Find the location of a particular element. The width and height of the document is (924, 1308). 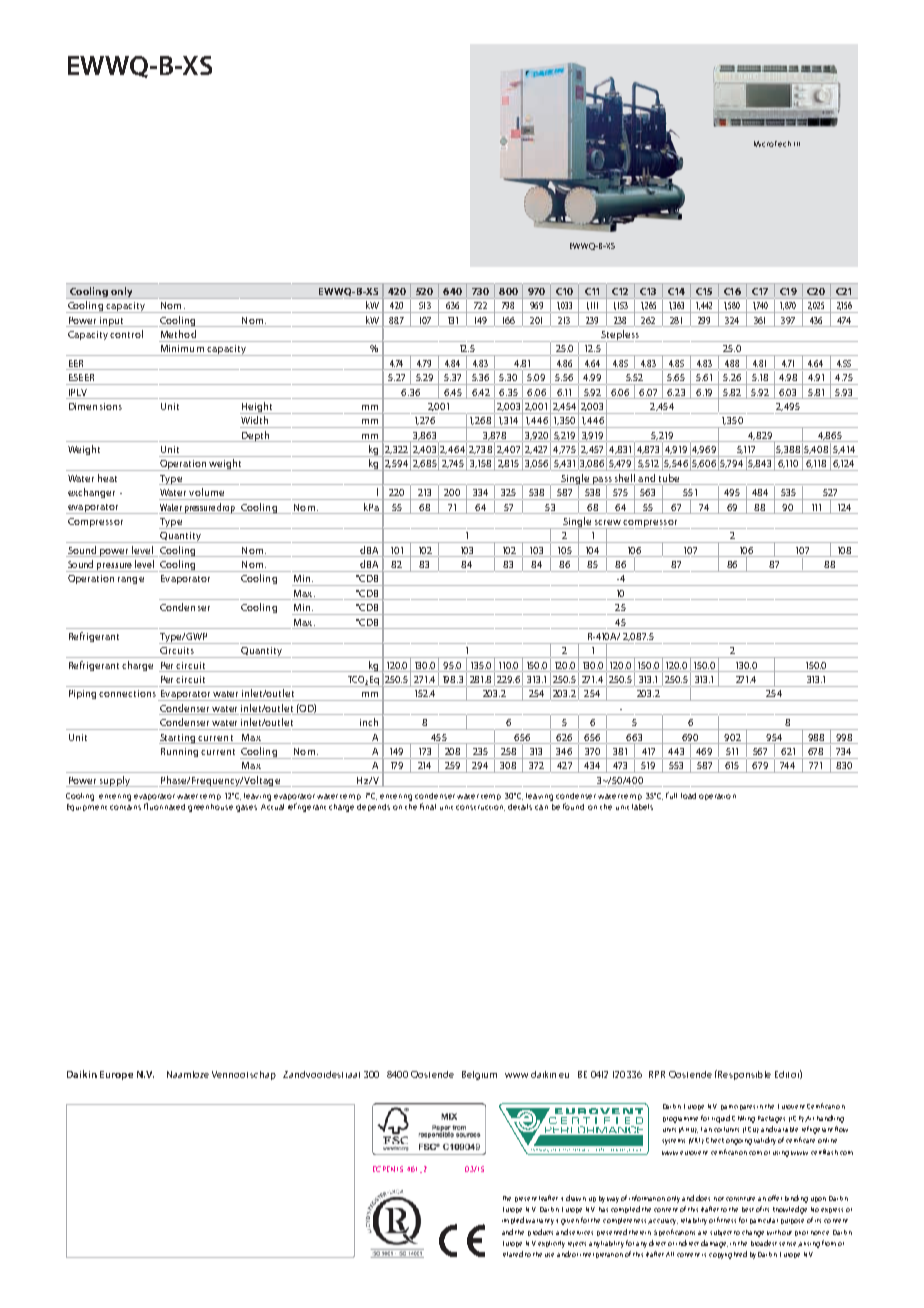

implied is located at coordinates (513, 1220).
